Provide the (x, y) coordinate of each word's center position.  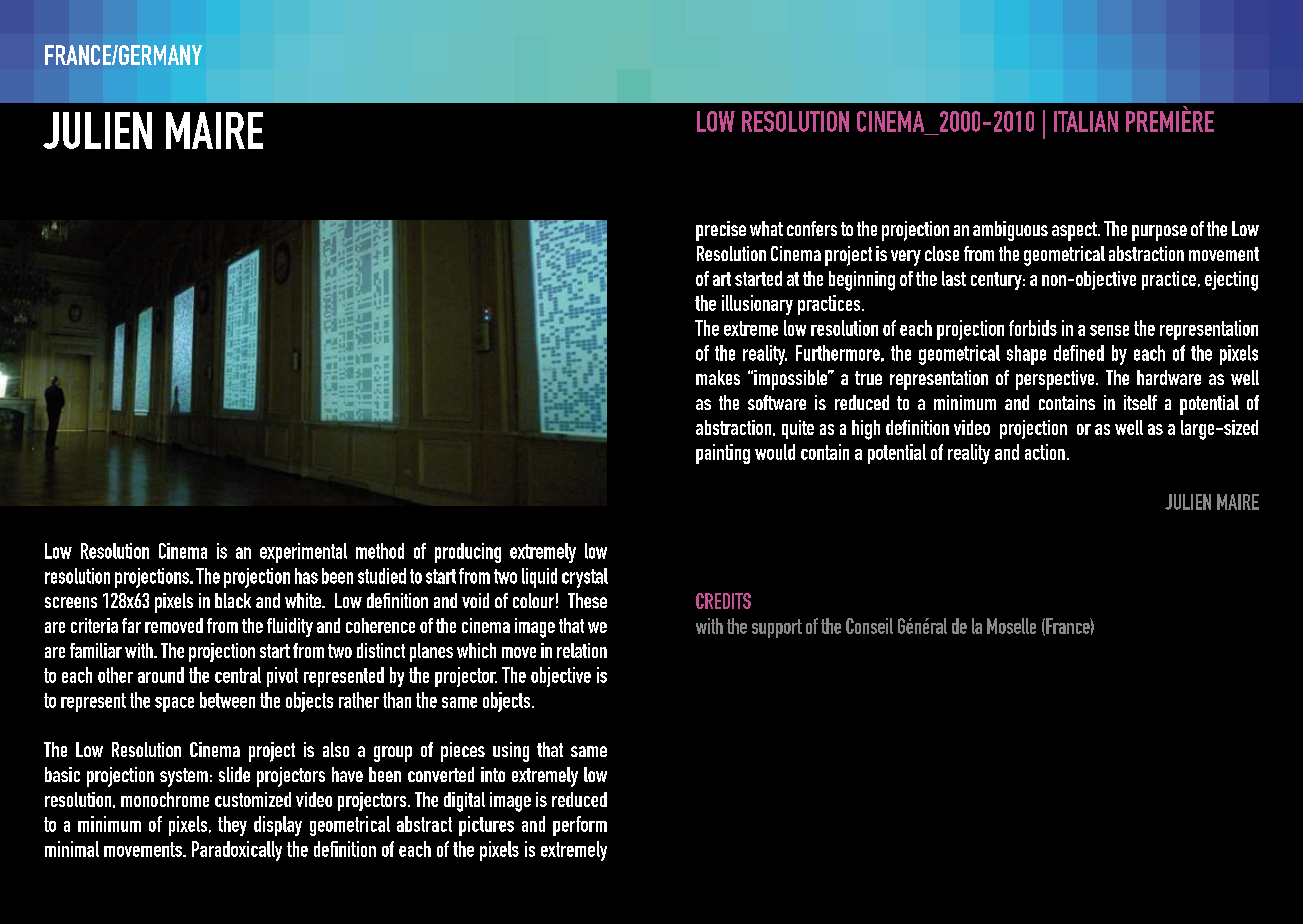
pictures (486, 826)
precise (721, 231)
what (766, 228)
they (232, 826)
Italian (1086, 121)
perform (580, 826)
